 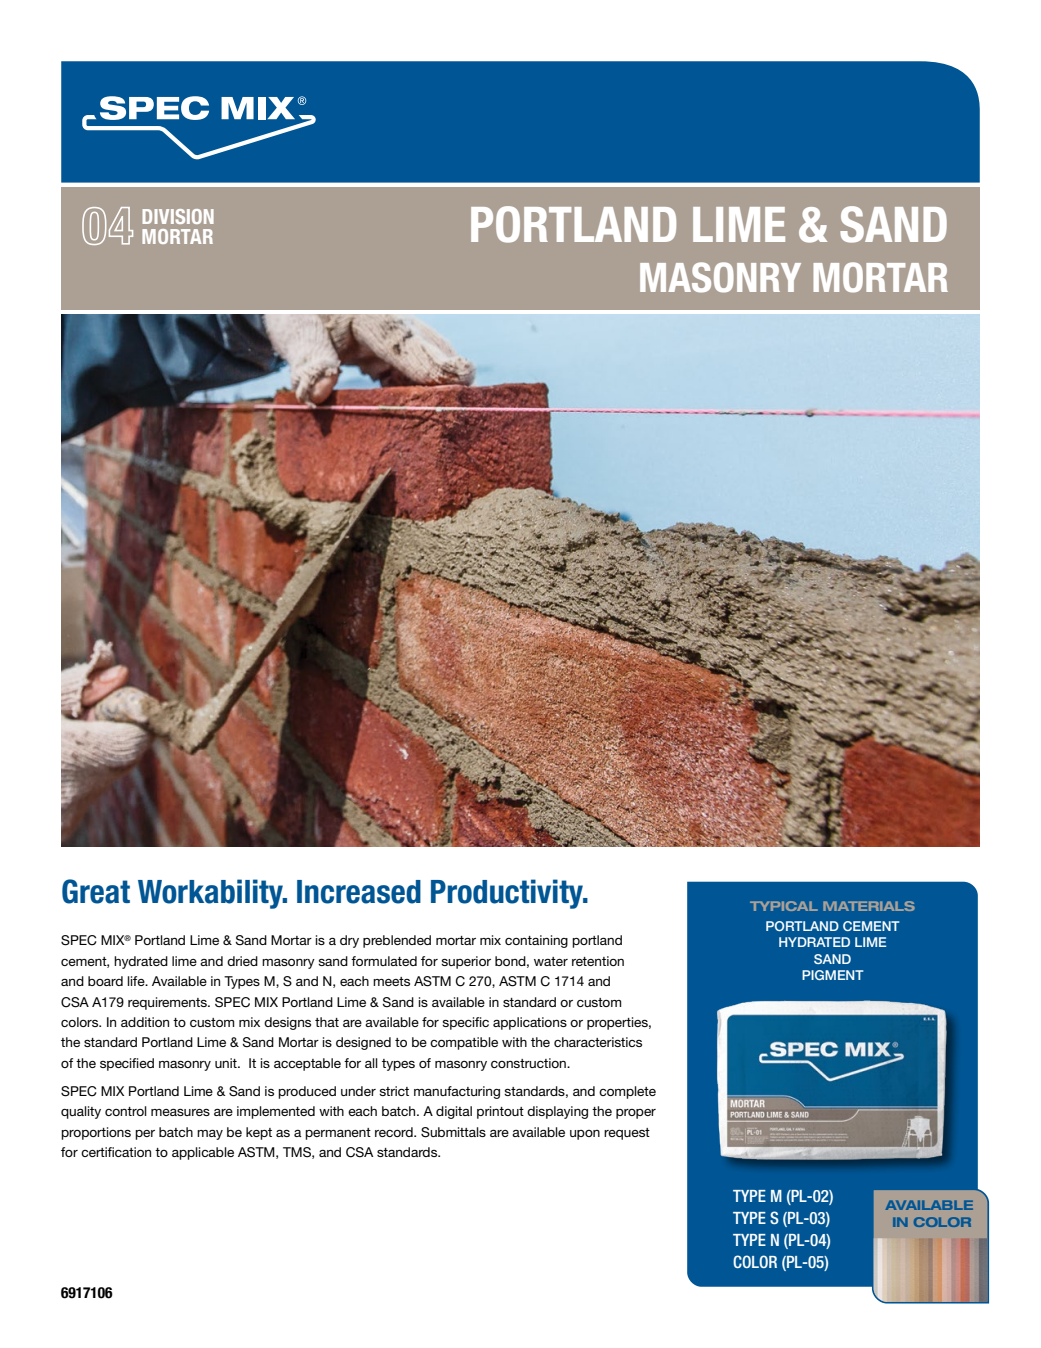 I want to click on Productivity, so click(x=508, y=894).
